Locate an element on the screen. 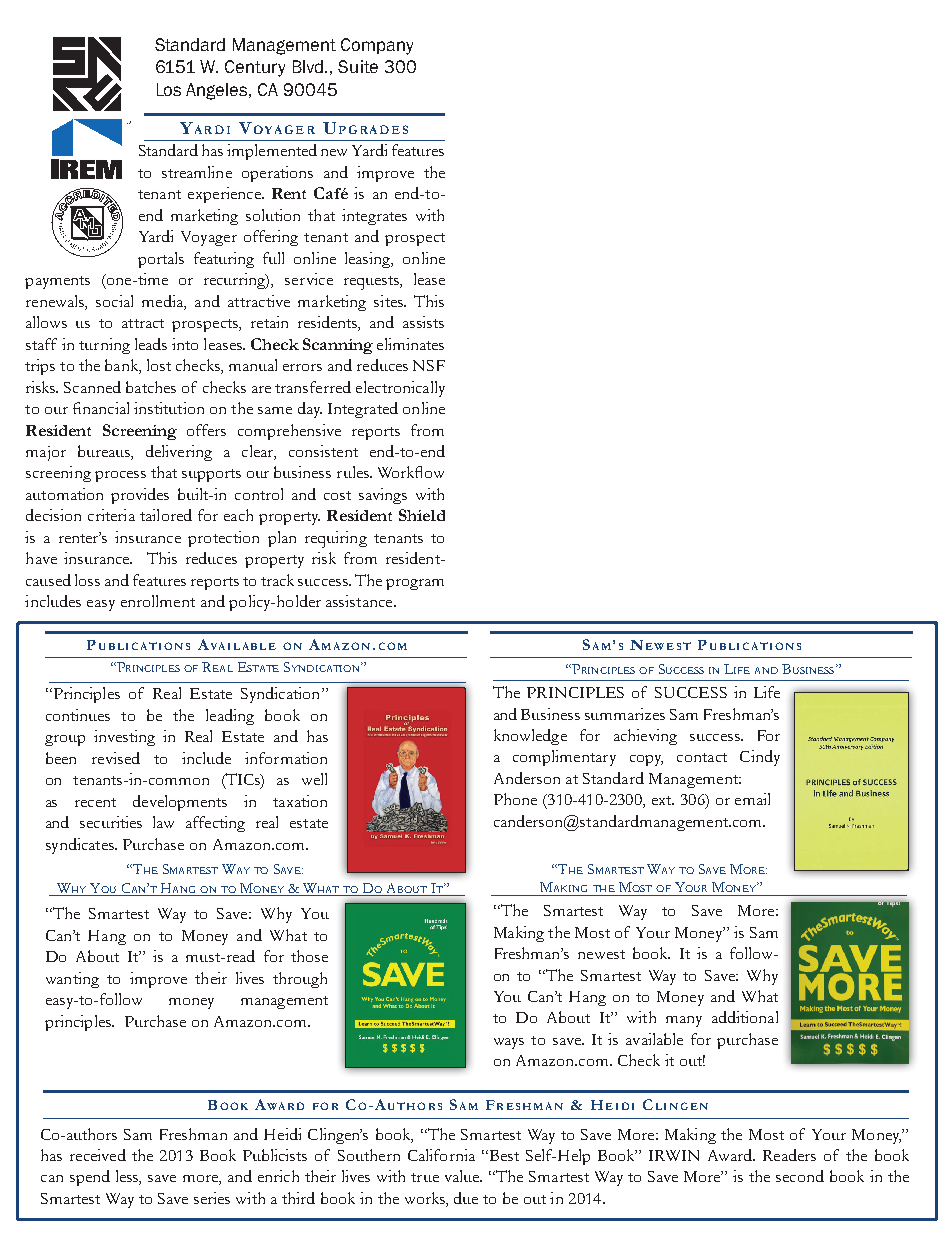 Image resolution: width=952 pixels, height=1233 pixels. email is located at coordinates (752, 799).
